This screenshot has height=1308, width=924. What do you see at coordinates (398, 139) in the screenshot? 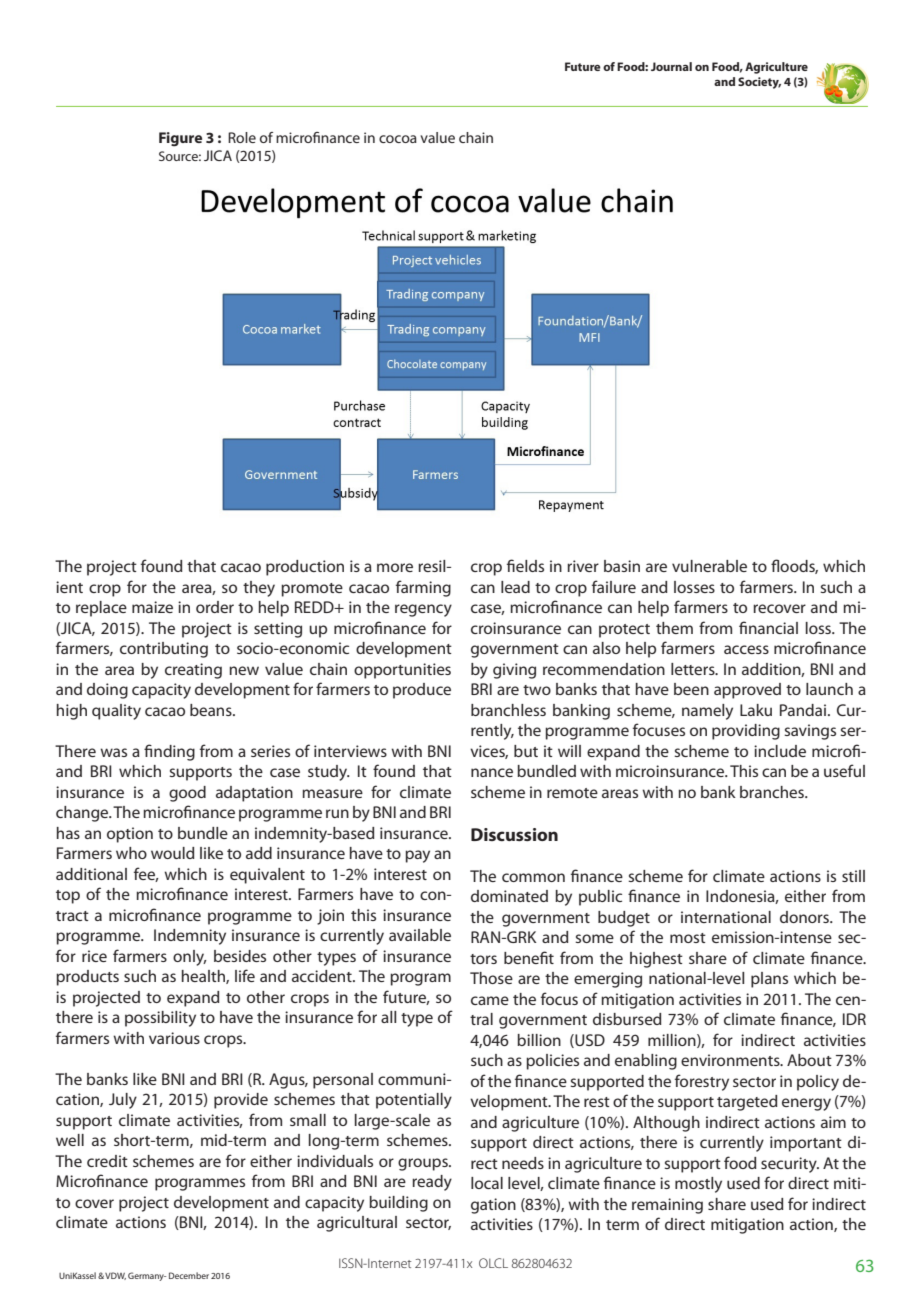
I see `cocoa` at bounding box center [398, 139].
